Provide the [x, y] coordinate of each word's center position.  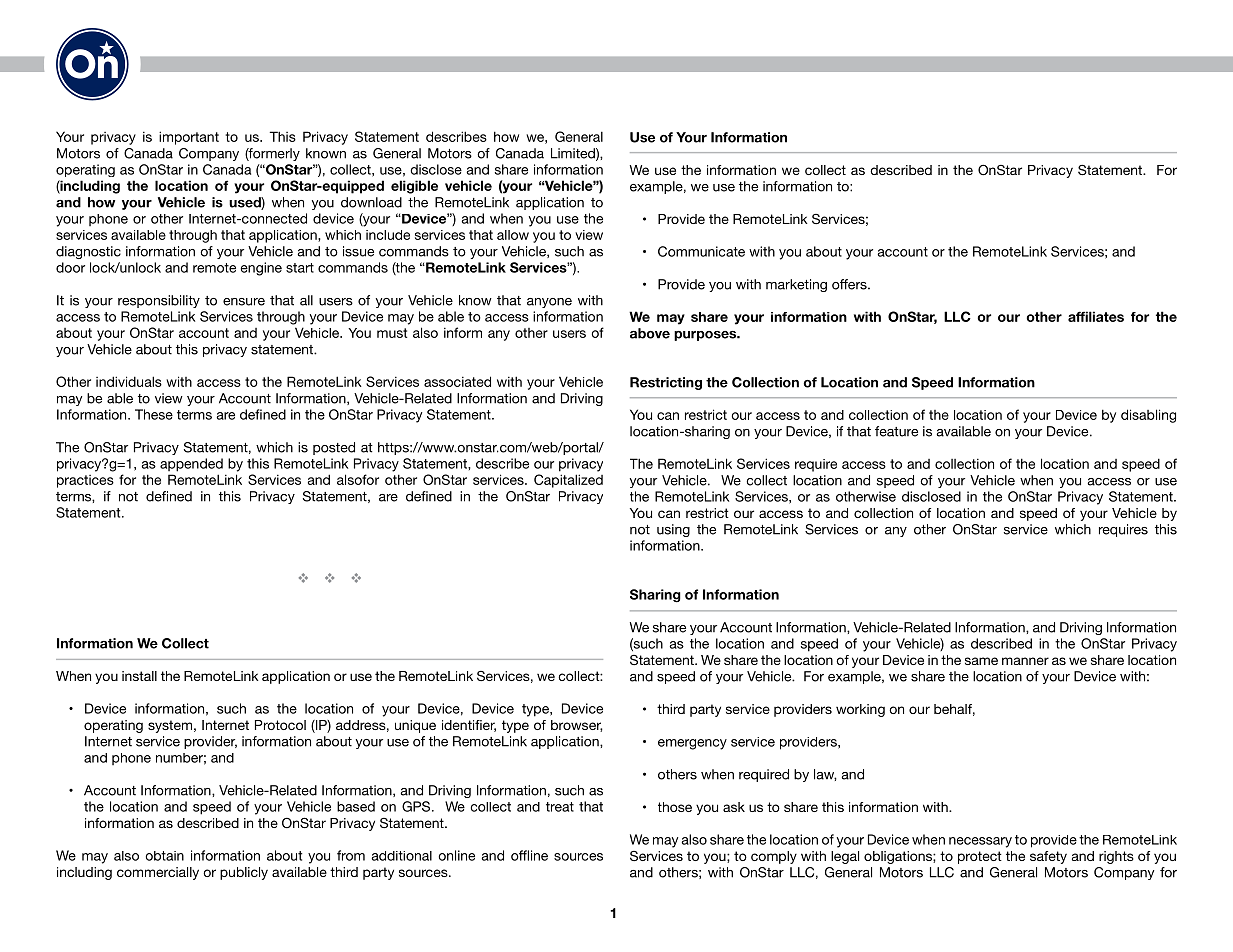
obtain [164, 856]
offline [529, 855]
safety [1048, 857]
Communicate [701, 251]
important [189, 138]
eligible [414, 187]
